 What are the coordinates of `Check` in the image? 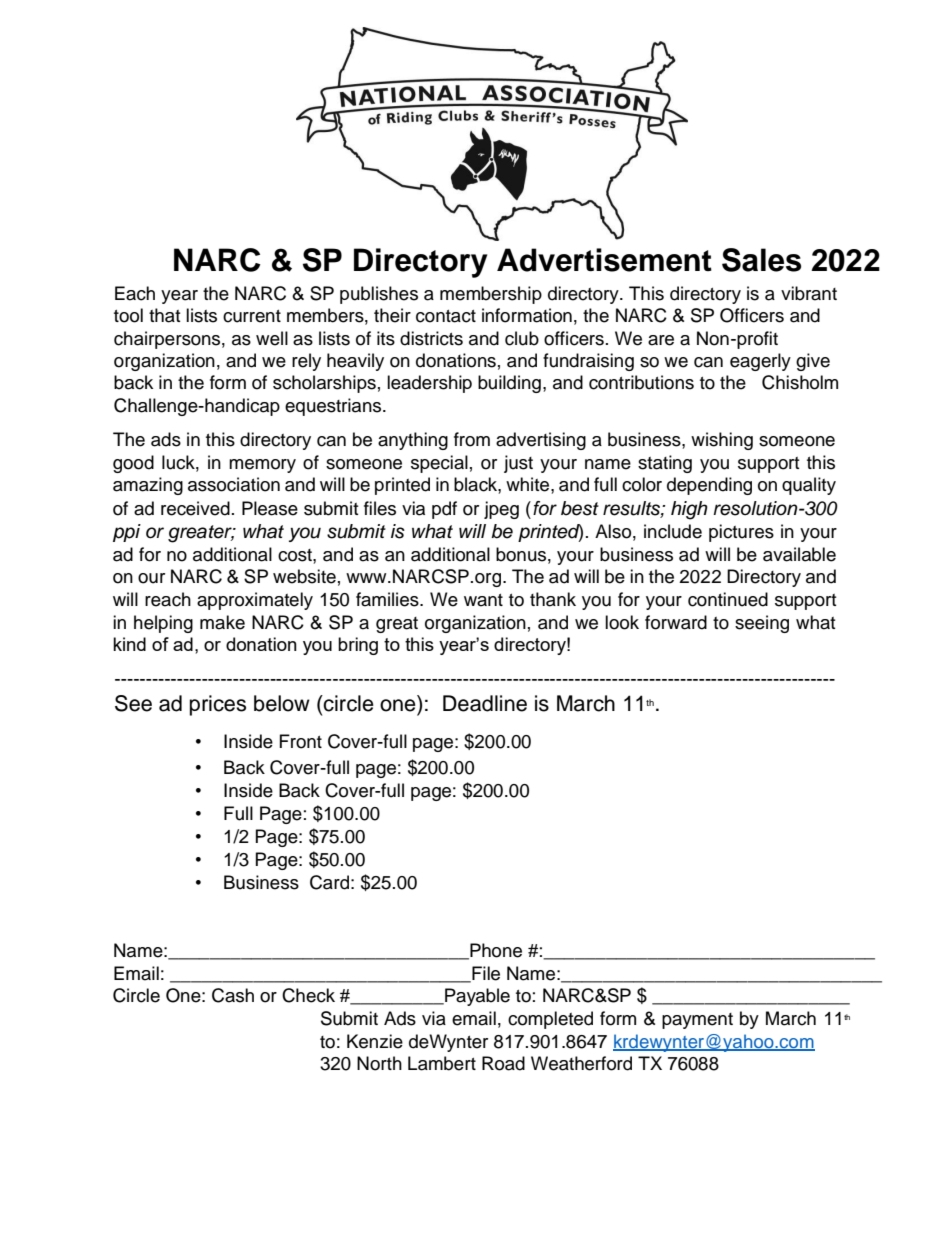 It's located at (308, 995).
